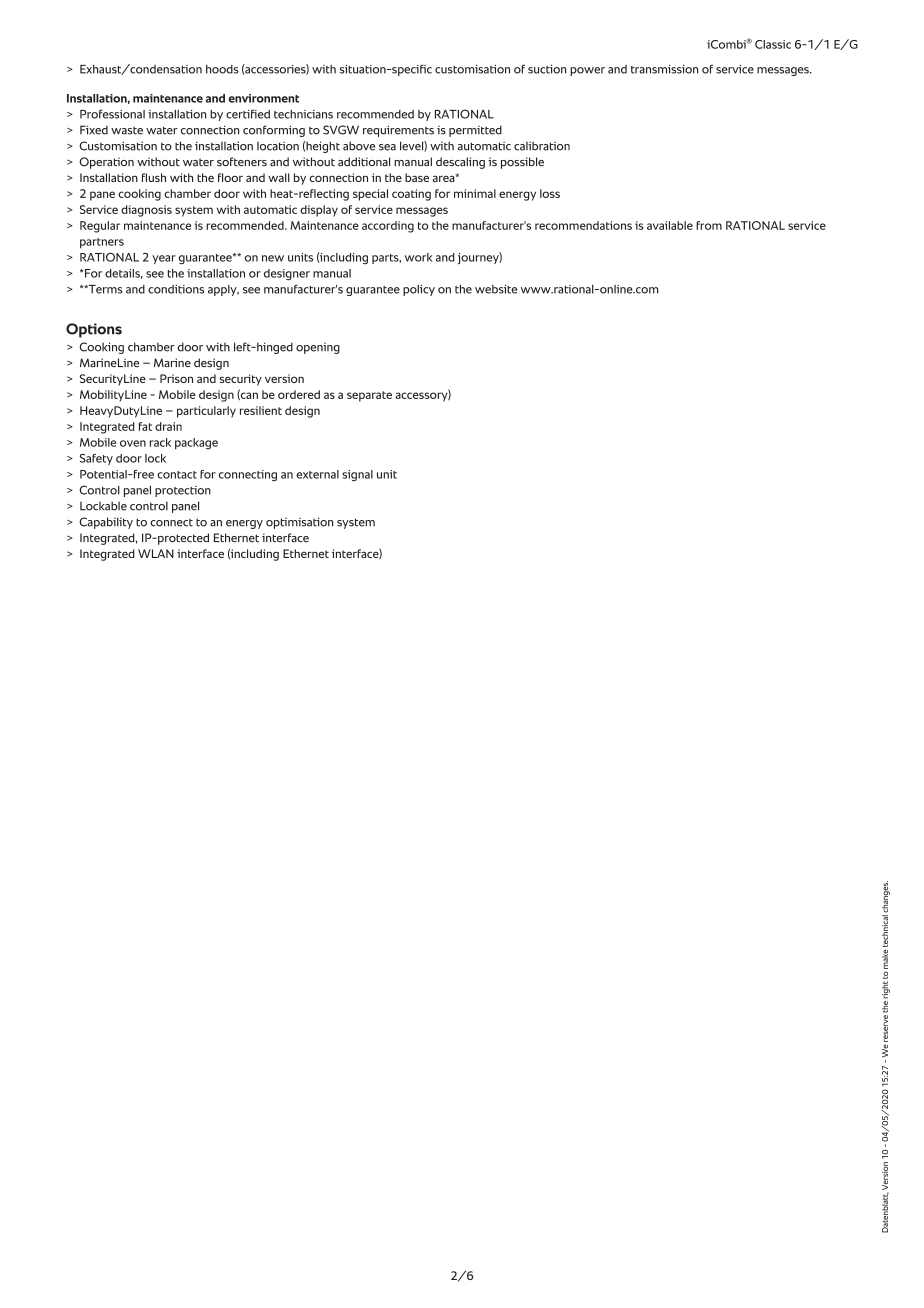  What do you see at coordinates (299, 523) in the document?
I see `optimisation` at bounding box center [299, 523].
